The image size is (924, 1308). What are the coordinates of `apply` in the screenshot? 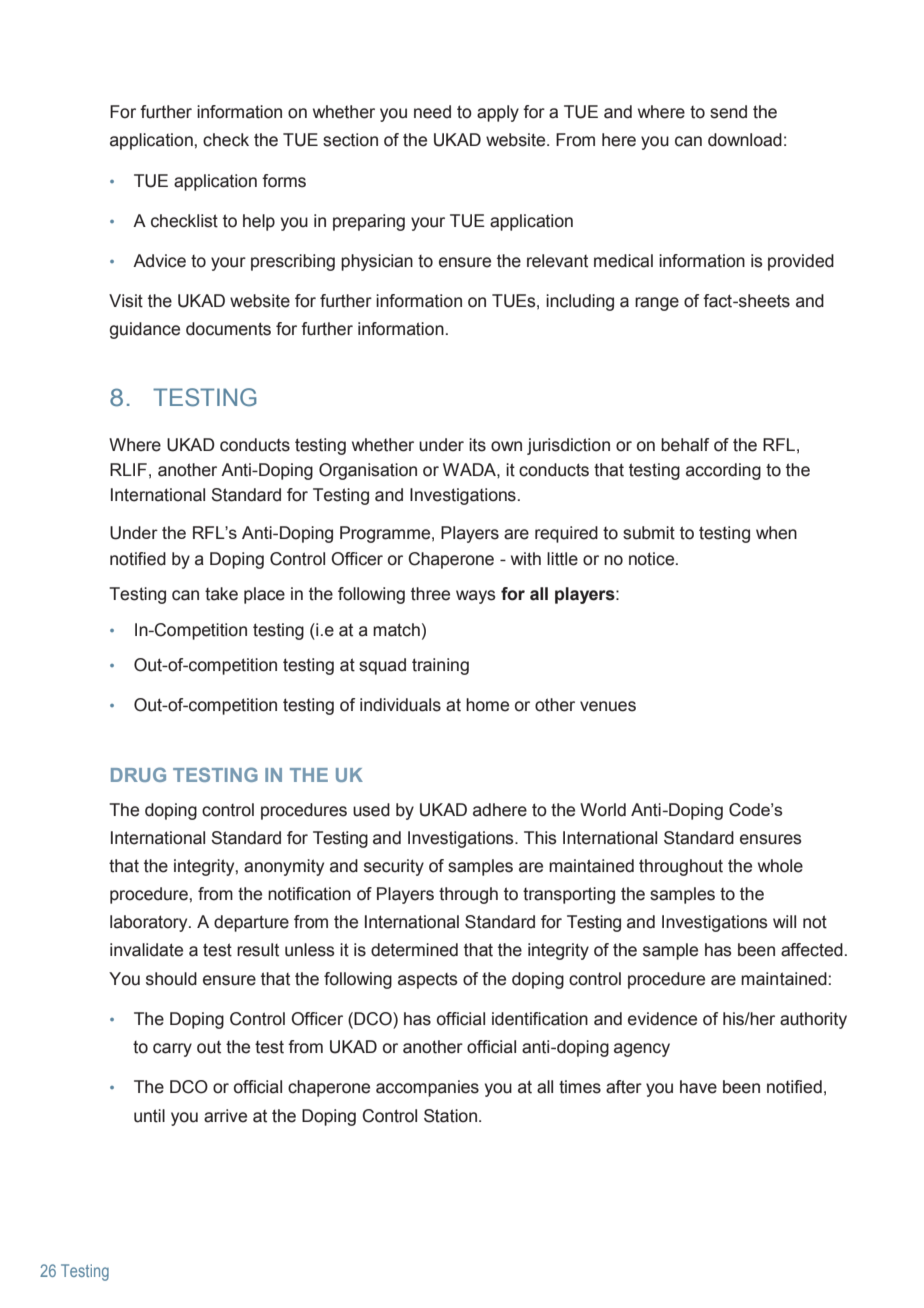 It's located at (498, 113).
